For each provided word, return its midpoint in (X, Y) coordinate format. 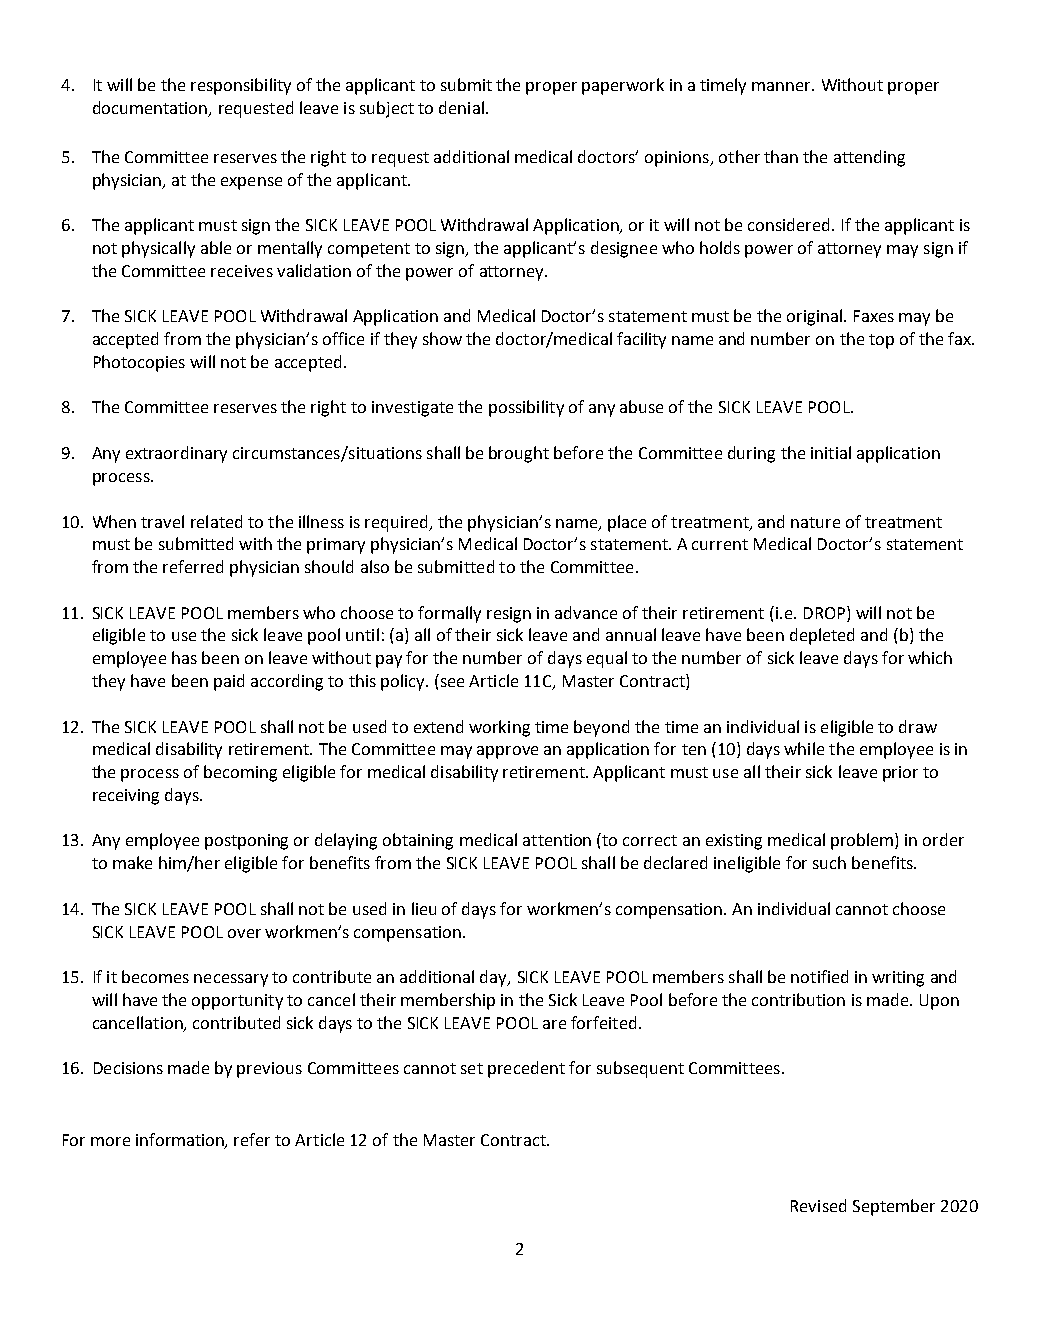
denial (461, 107)
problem (863, 841)
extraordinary (176, 454)
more (110, 1141)
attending (869, 158)
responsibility (241, 86)
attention (557, 840)
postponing (246, 842)
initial (831, 452)
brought (519, 454)
